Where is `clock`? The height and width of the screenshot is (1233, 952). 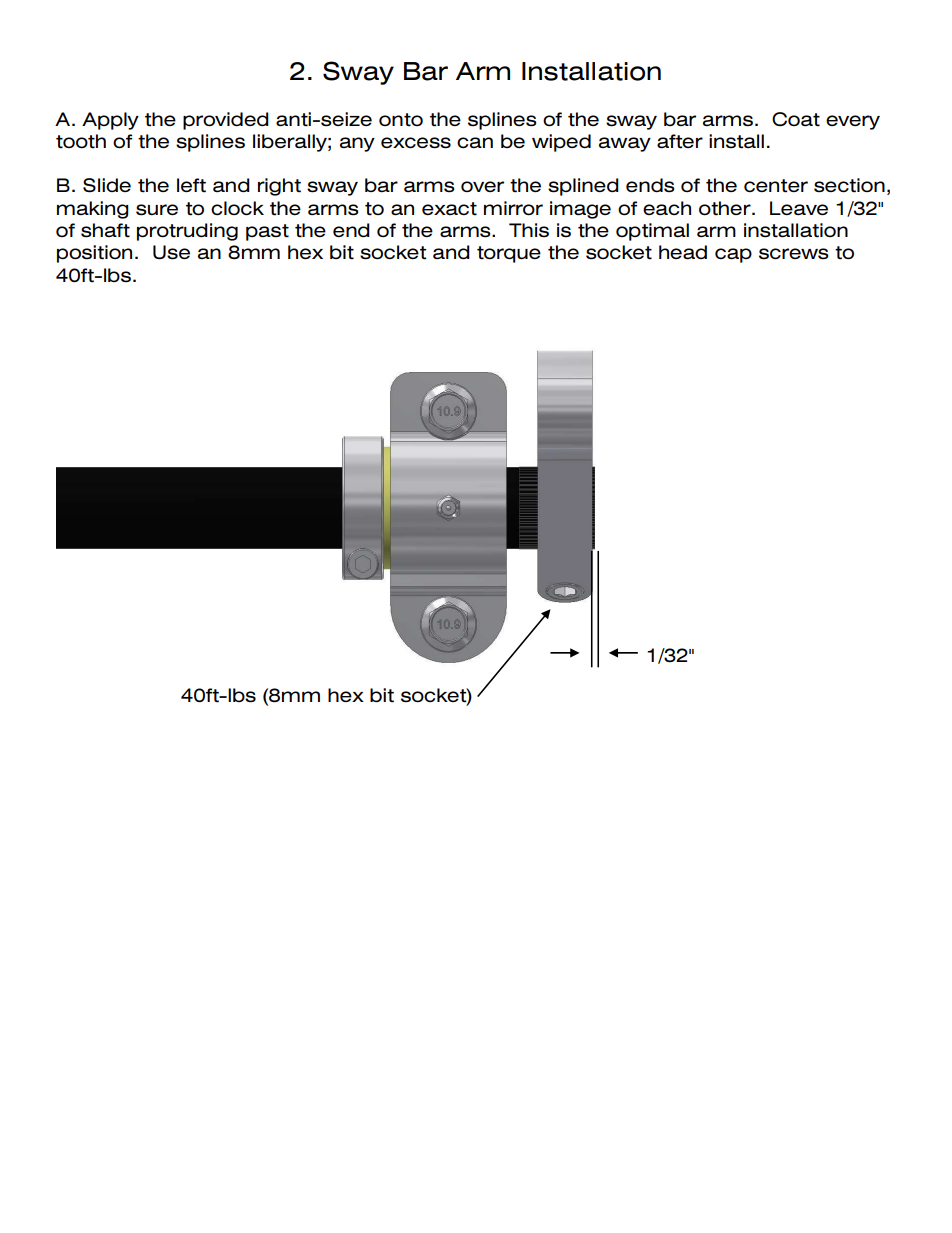
clock is located at coordinates (237, 208).
